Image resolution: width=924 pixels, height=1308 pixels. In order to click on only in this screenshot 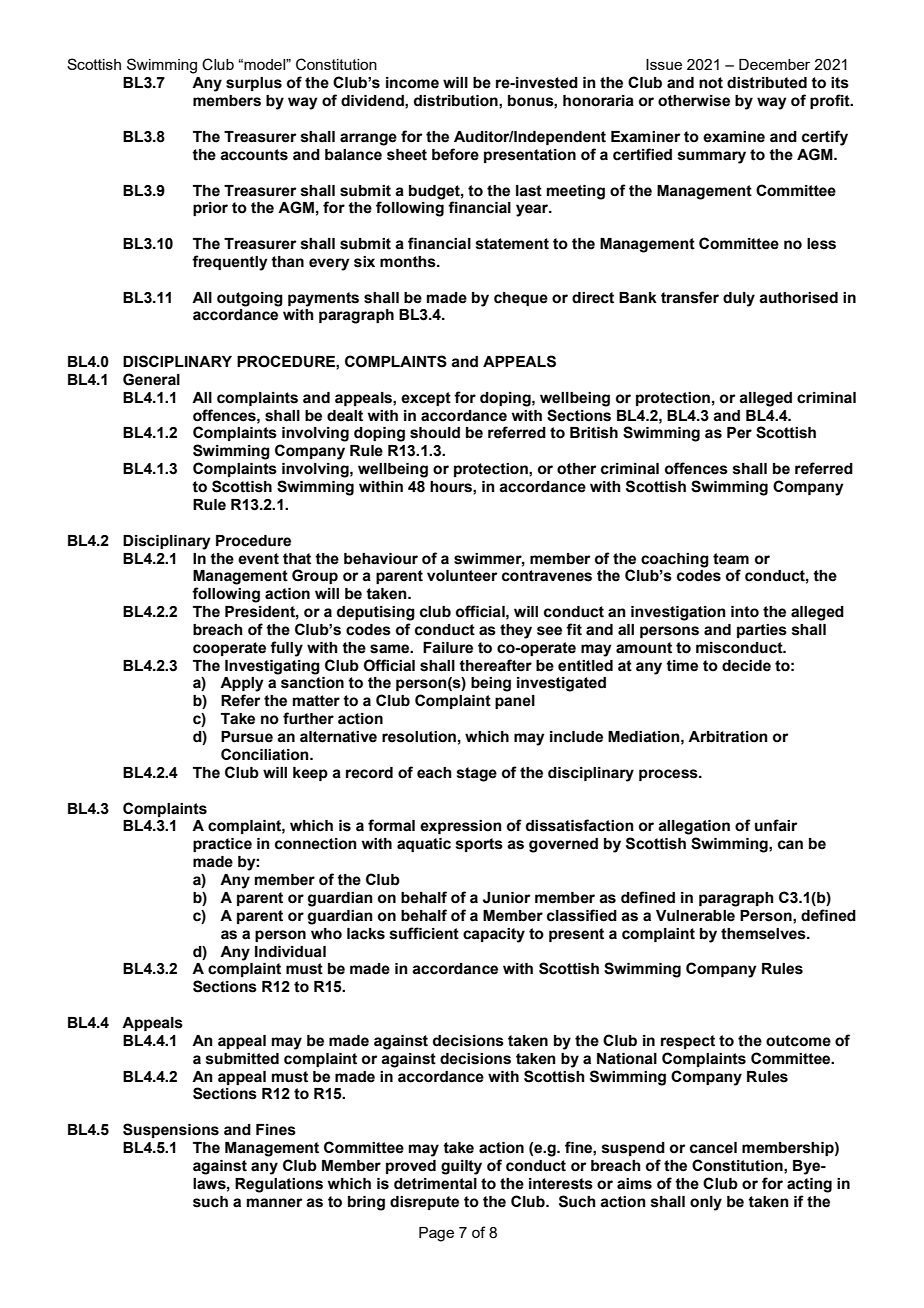, I will do `click(706, 1203)`.
